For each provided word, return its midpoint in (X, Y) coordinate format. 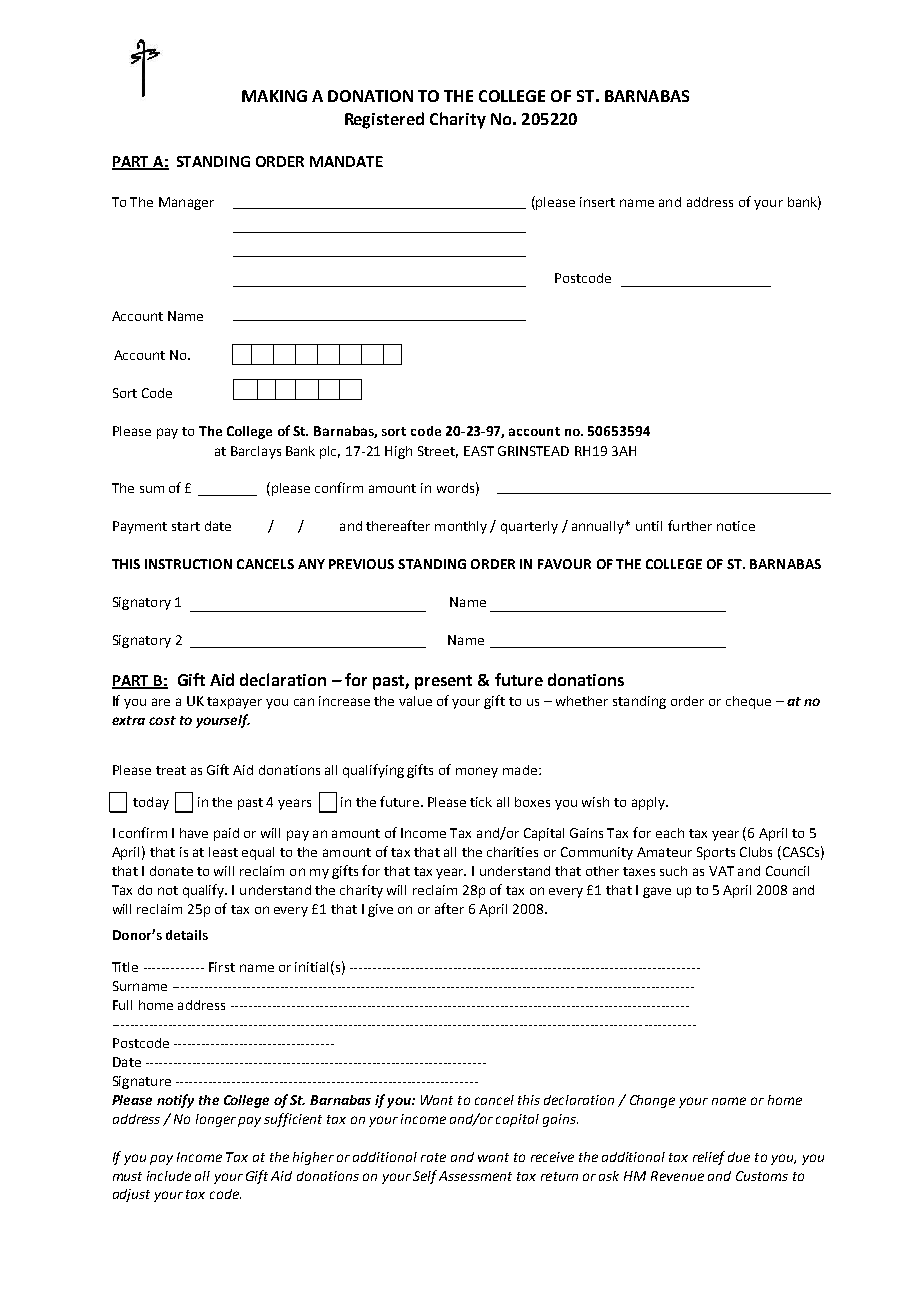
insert (597, 202)
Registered (384, 120)
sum (152, 489)
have (194, 833)
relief (709, 1158)
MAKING (274, 96)
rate (433, 1157)
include (169, 1176)
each (670, 833)
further (690, 525)
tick (481, 802)
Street (438, 452)
